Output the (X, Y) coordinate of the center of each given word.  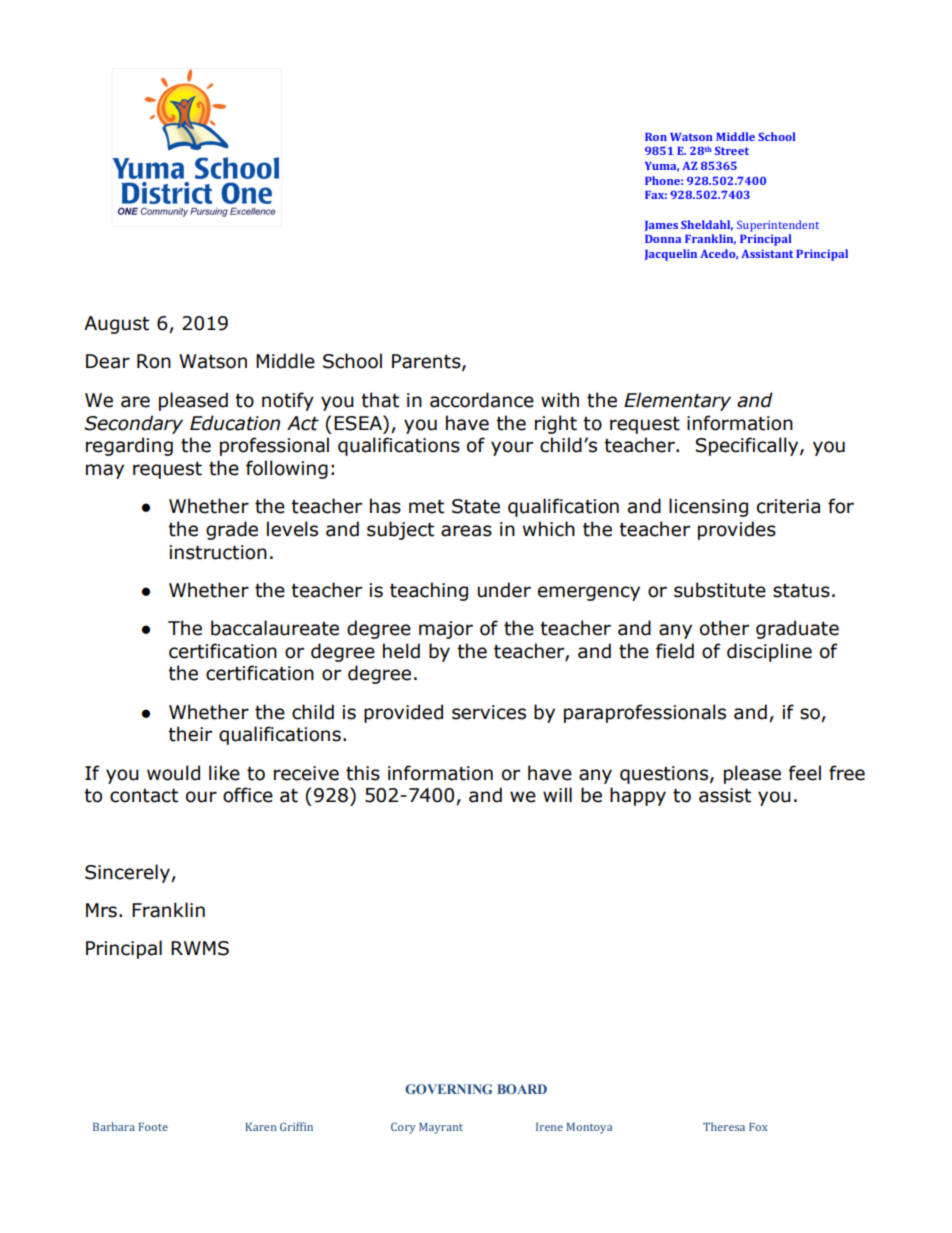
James (661, 226)
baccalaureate (275, 628)
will (557, 794)
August (116, 325)
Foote (153, 1127)
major (446, 630)
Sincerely (128, 873)
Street (732, 150)
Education (235, 423)
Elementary (677, 401)
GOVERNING (448, 1089)
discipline (769, 652)
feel (805, 773)
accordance (482, 400)
